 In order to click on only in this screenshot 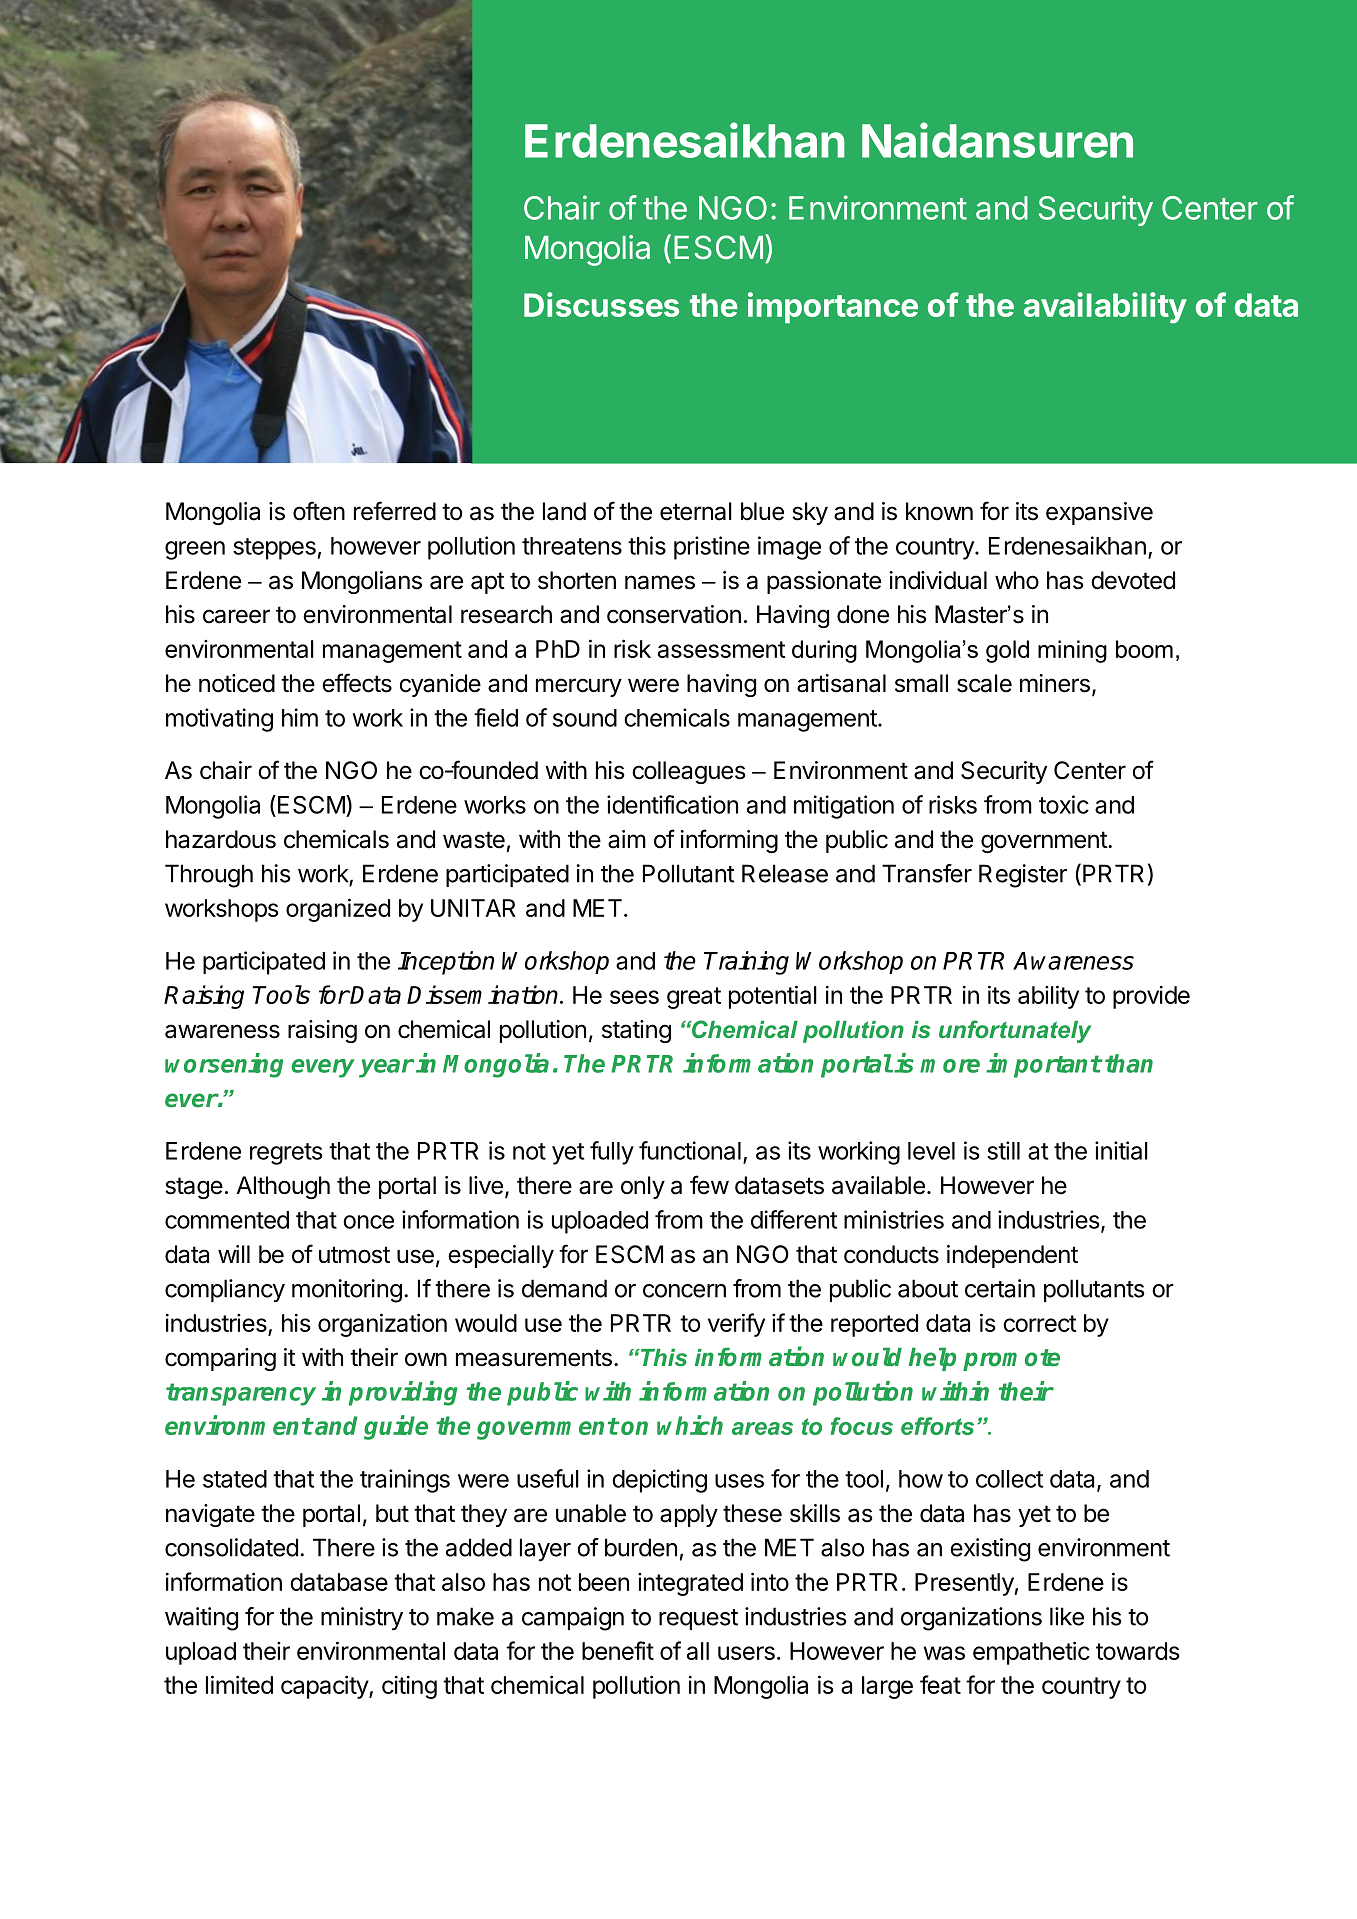, I will do `click(643, 1187)`.
